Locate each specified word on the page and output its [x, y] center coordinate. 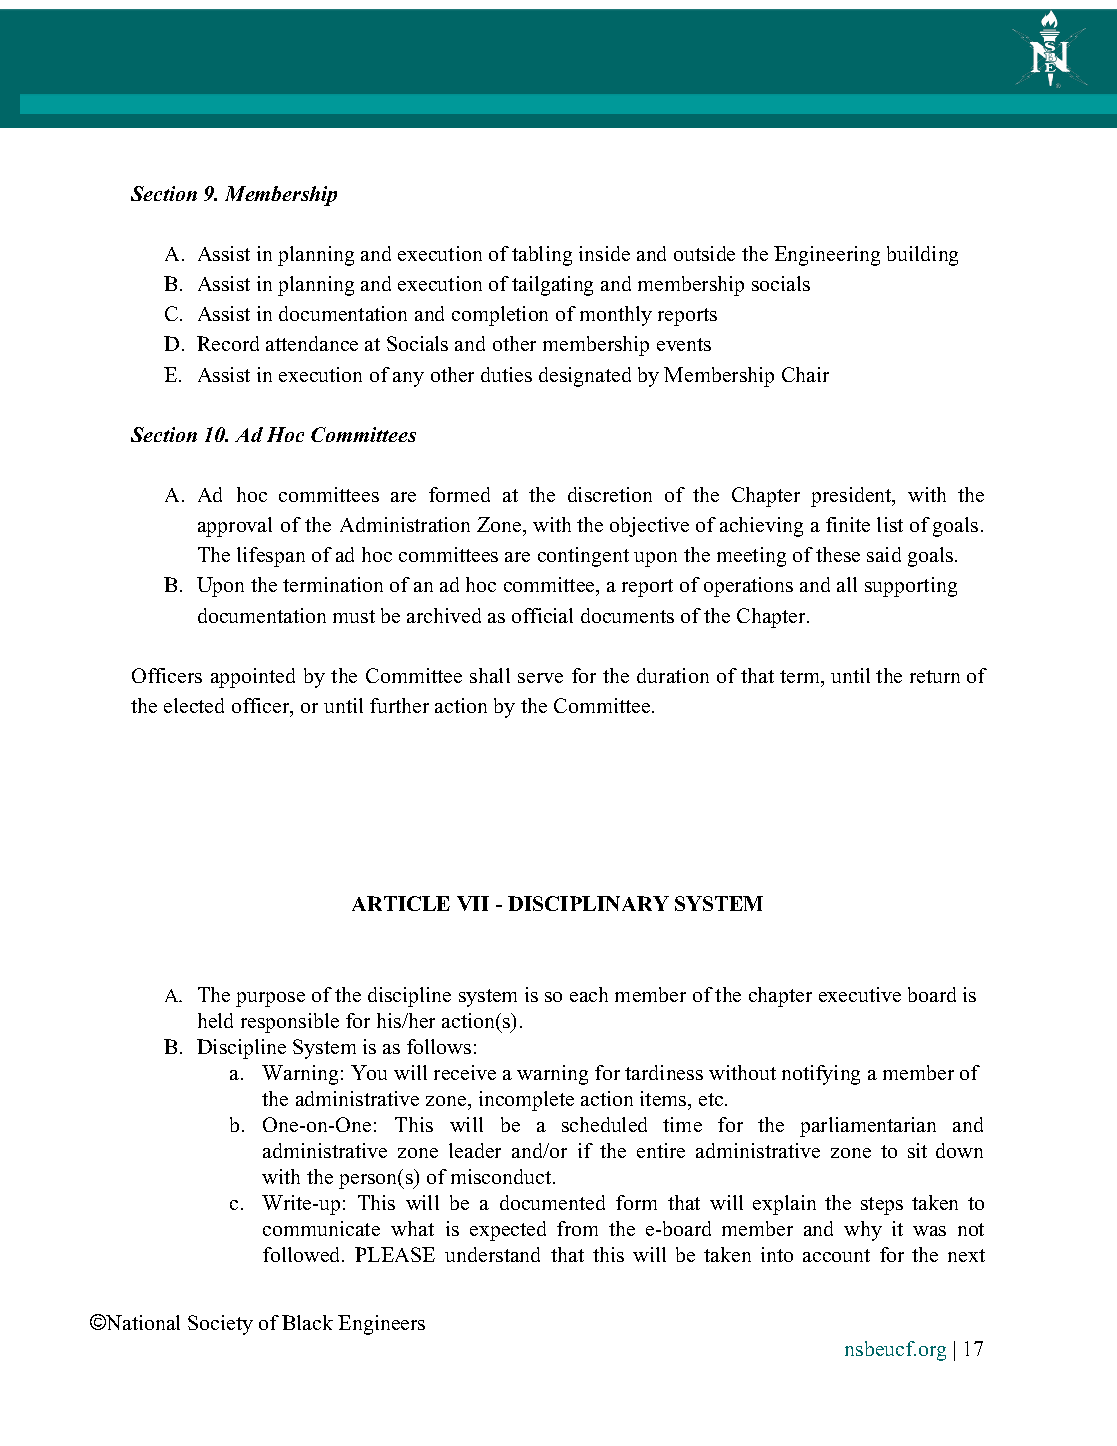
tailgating [552, 286]
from [577, 1228]
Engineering [827, 256]
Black [307, 1322]
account [836, 1255]
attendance [312, 343]
